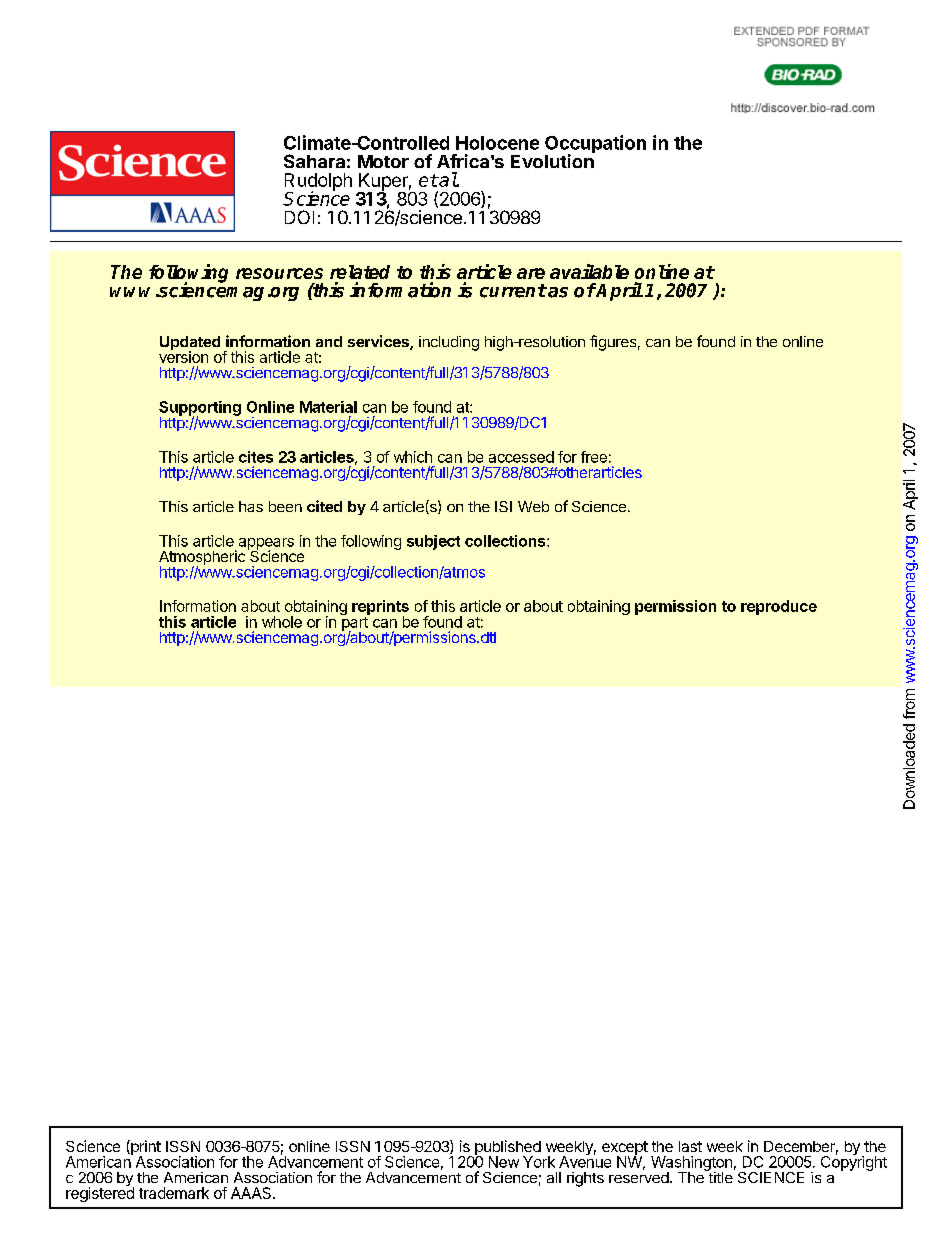 The image size is (952, 1233). I want to click on New, so click(504, 1162).
